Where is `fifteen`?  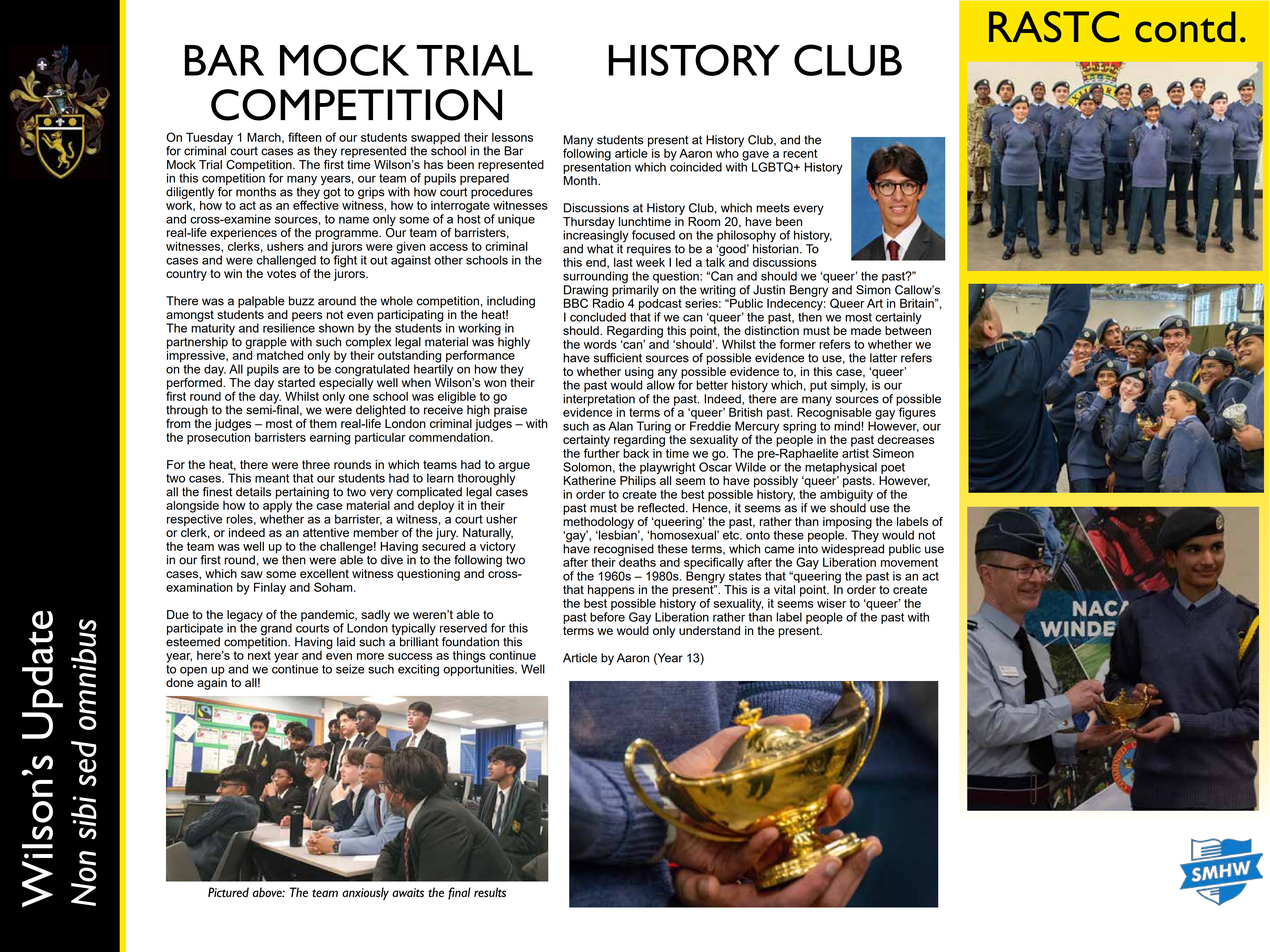 fifteen is located at coordinates (305, 137).
